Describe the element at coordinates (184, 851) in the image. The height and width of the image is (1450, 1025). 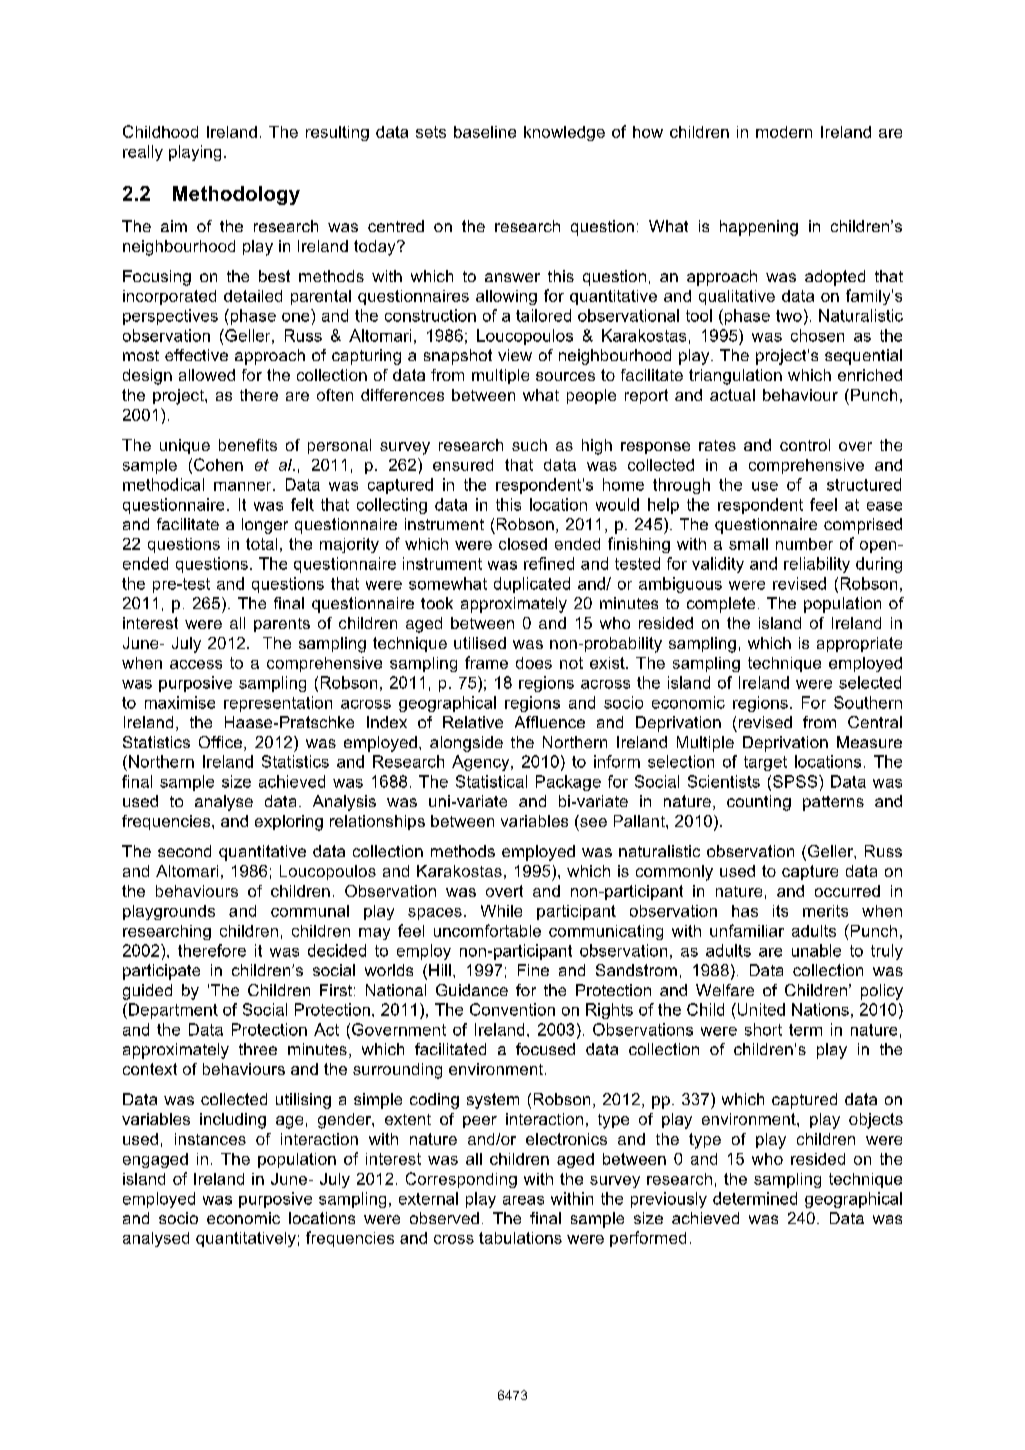
I see `second` at that location.
